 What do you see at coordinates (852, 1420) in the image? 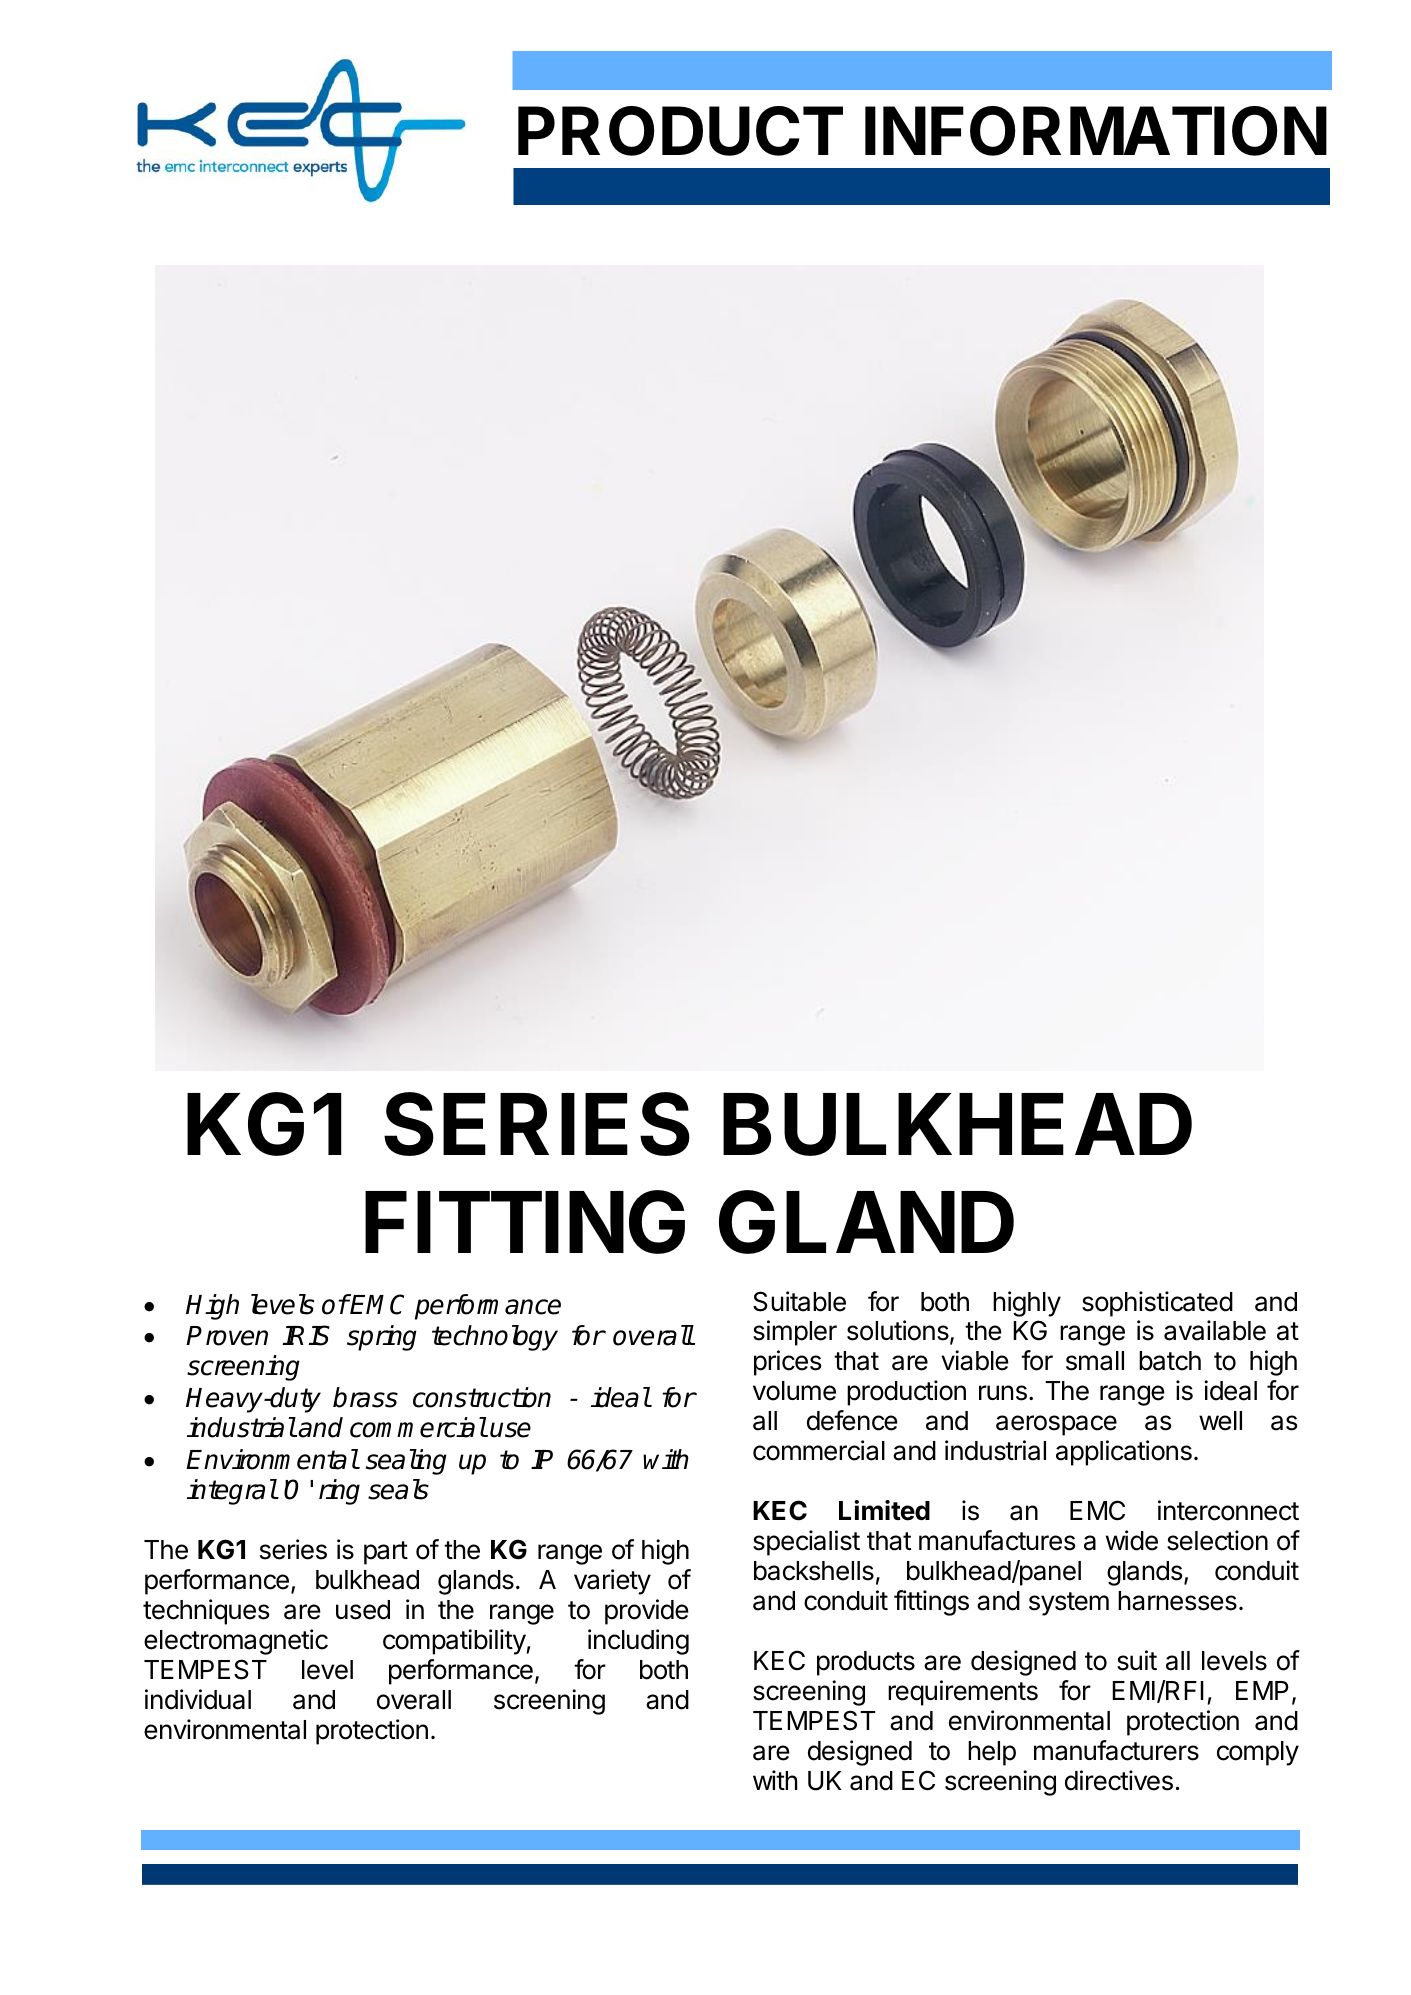
I see `defence` at bounding box center [852, 1420].
